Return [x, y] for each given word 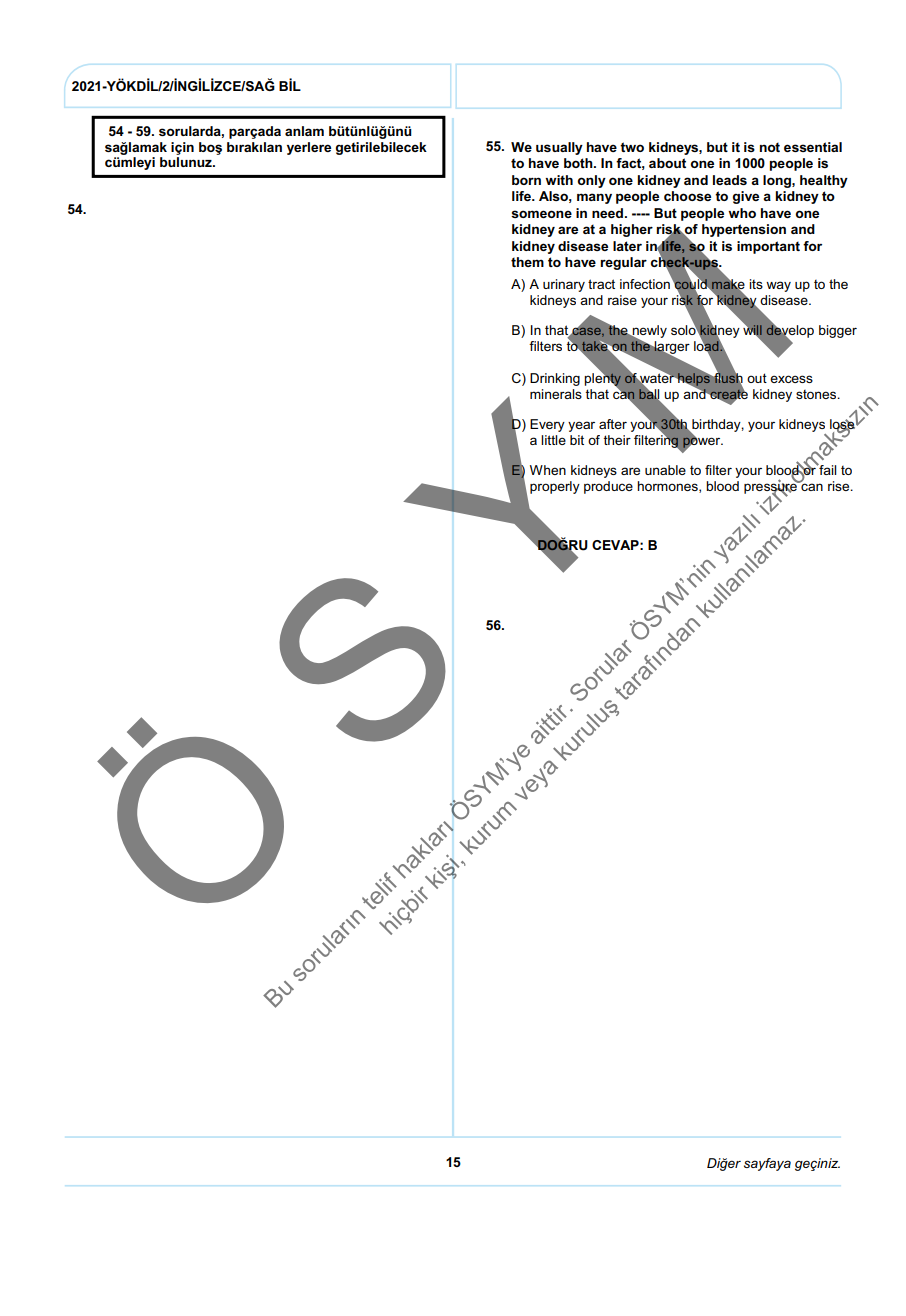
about [667, 163]
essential [813, 147]
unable [665, 470]
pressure [771, 488]
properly [555, 487]
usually [559, 148]
